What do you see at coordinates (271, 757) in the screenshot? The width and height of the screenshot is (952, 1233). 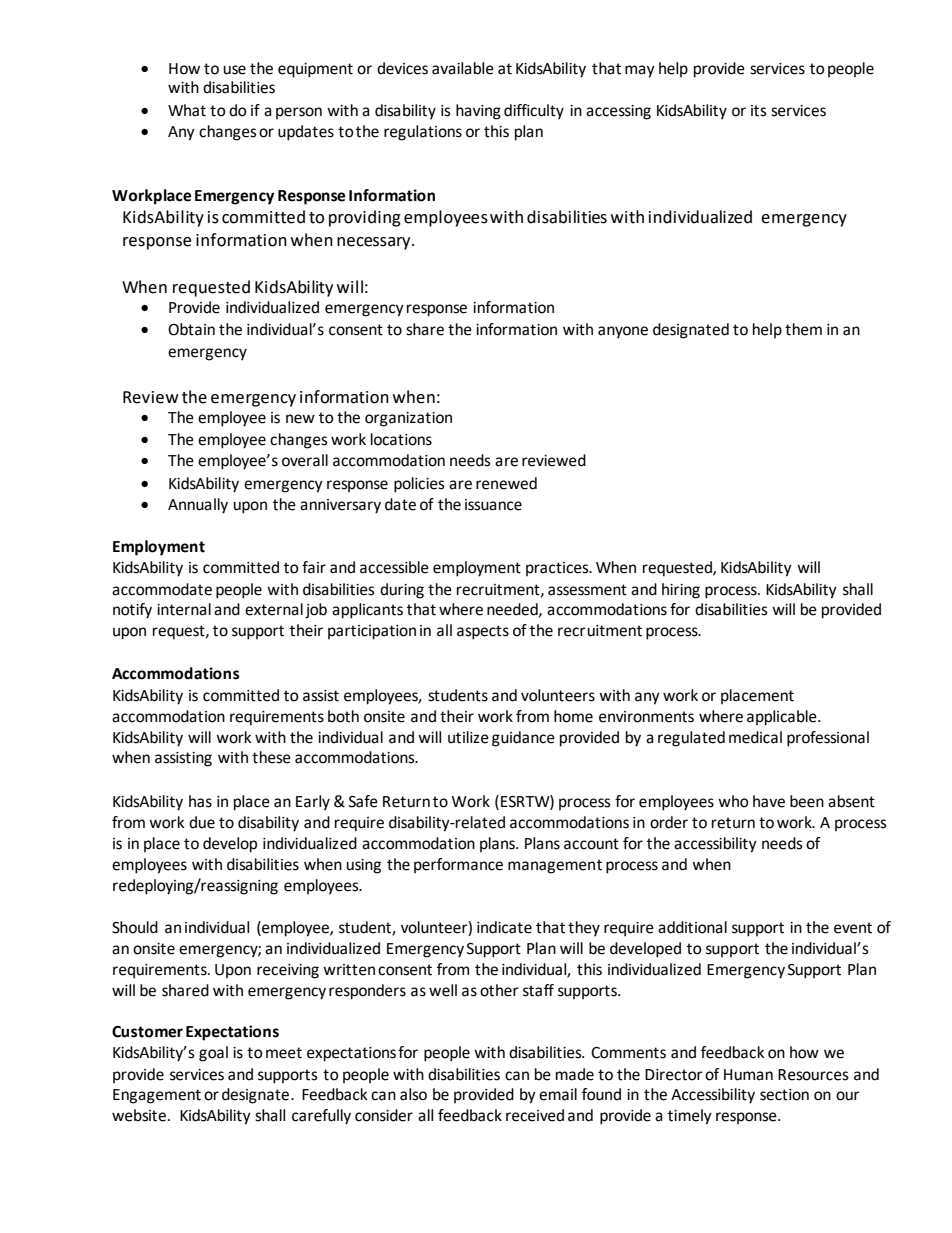 I see `these` at bounding box center [271, 757].
